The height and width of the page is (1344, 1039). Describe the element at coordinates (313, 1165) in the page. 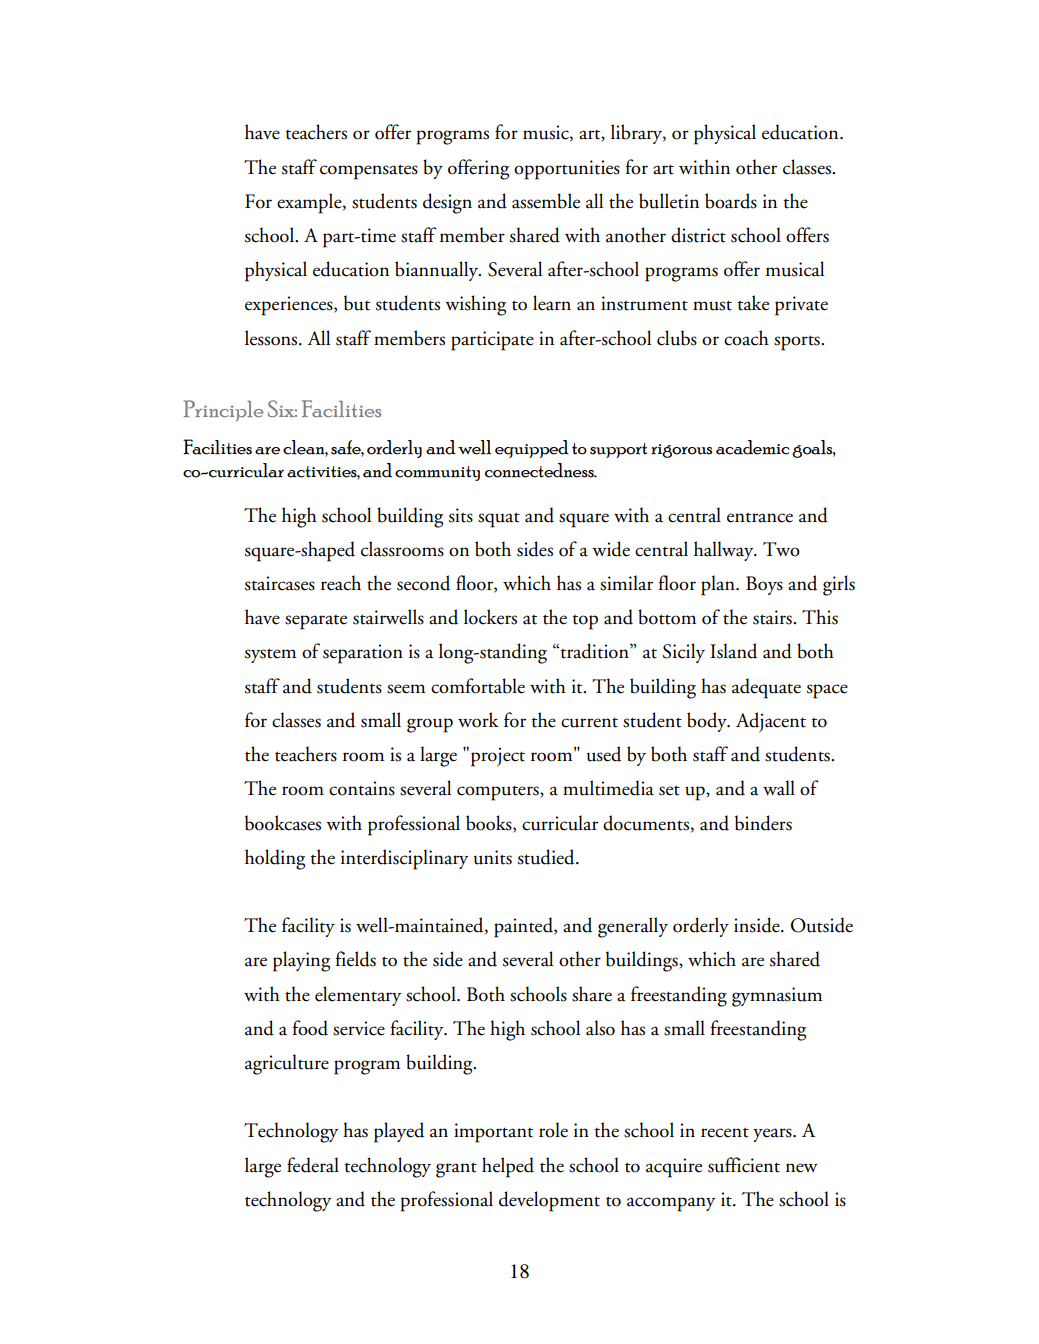

I see `federal` at that location.
